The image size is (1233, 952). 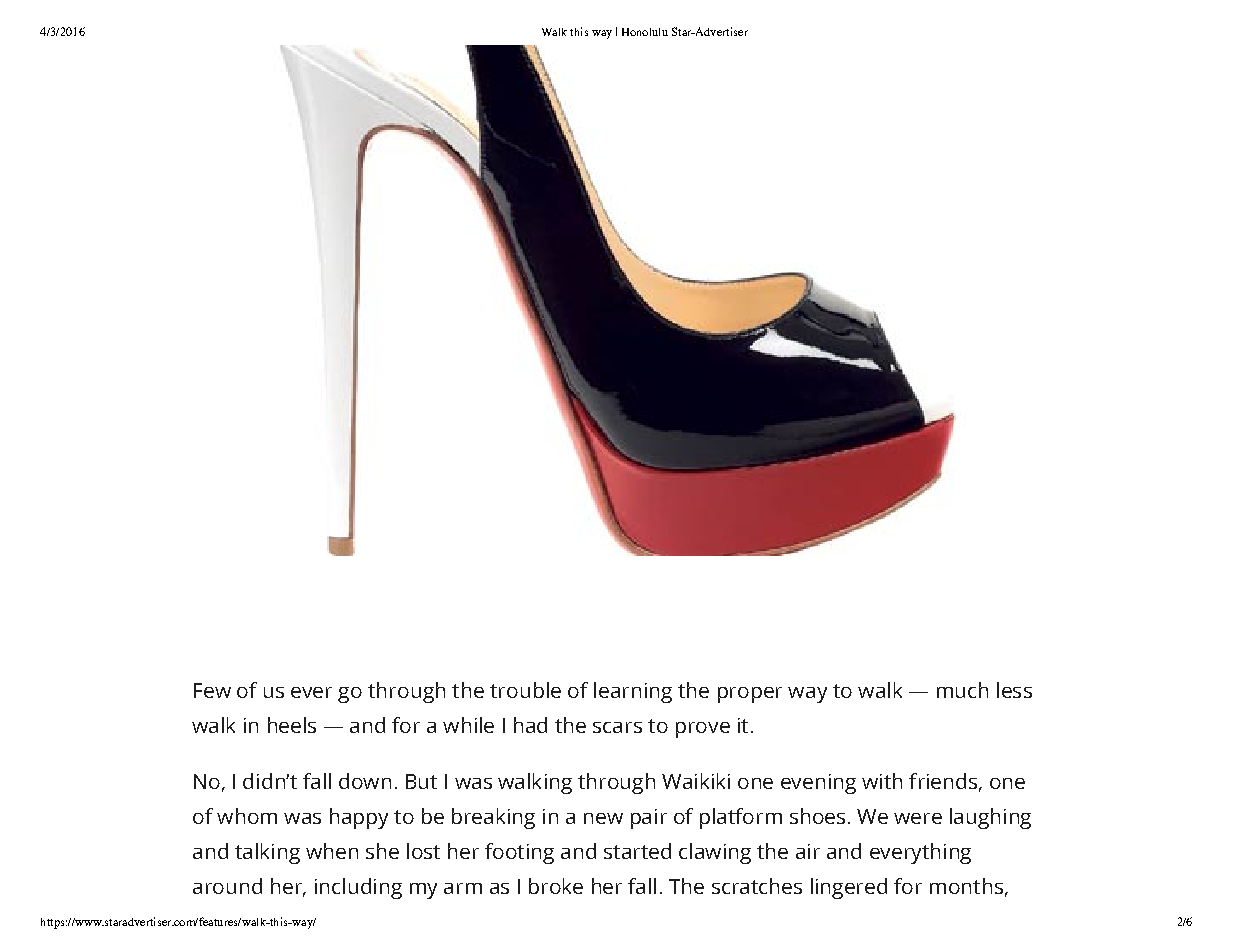 What do you see at coordinates (332, 851) in the document?
I see `when` at bounding box center [332, 851].
